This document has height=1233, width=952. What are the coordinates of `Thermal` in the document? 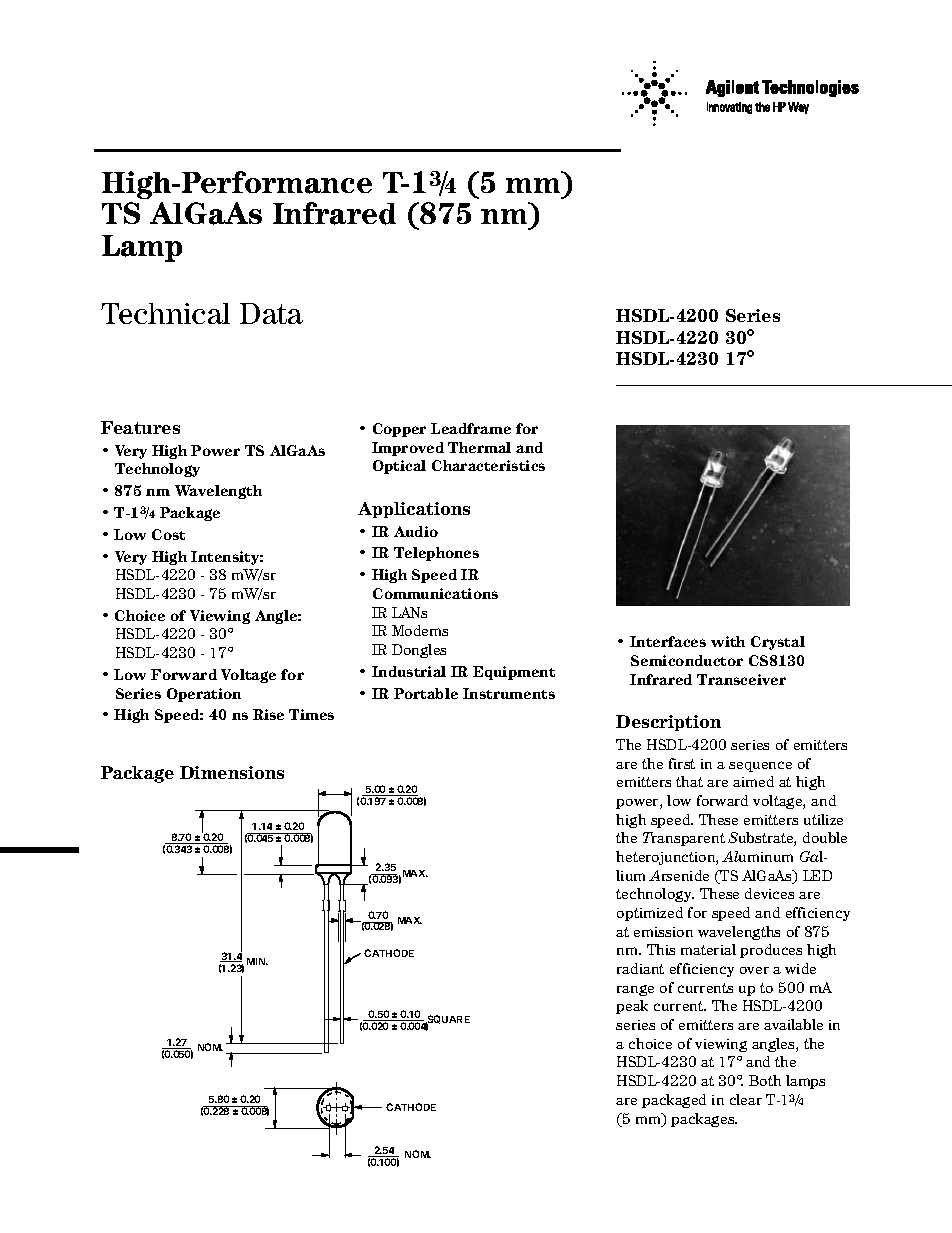 It's located at (479, 447).
